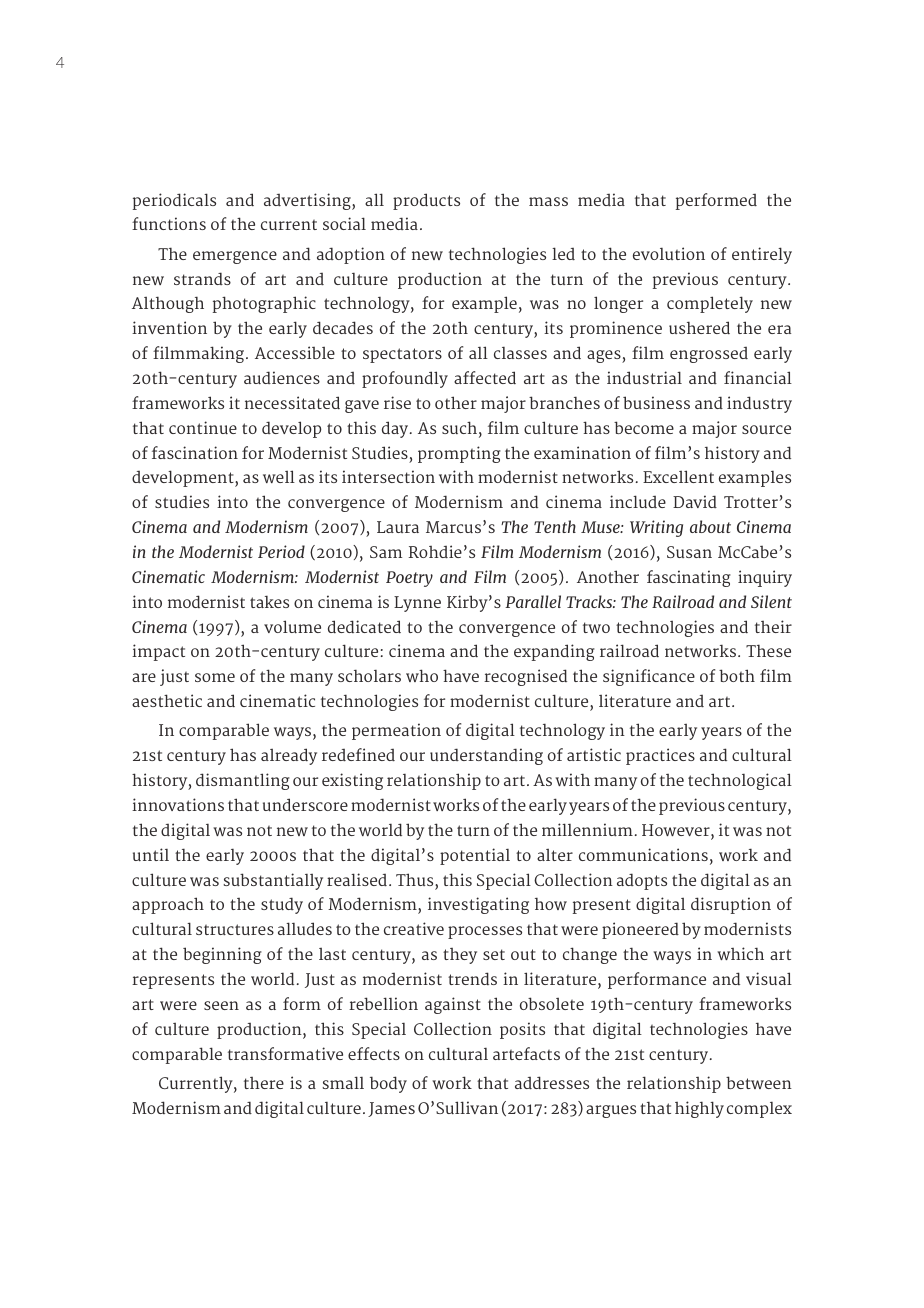 This screenshot has width=924, height=1308. What do you see at coordinates (737, 675) in the screenshot?
I see `both` at bounding box center [737, 675].
